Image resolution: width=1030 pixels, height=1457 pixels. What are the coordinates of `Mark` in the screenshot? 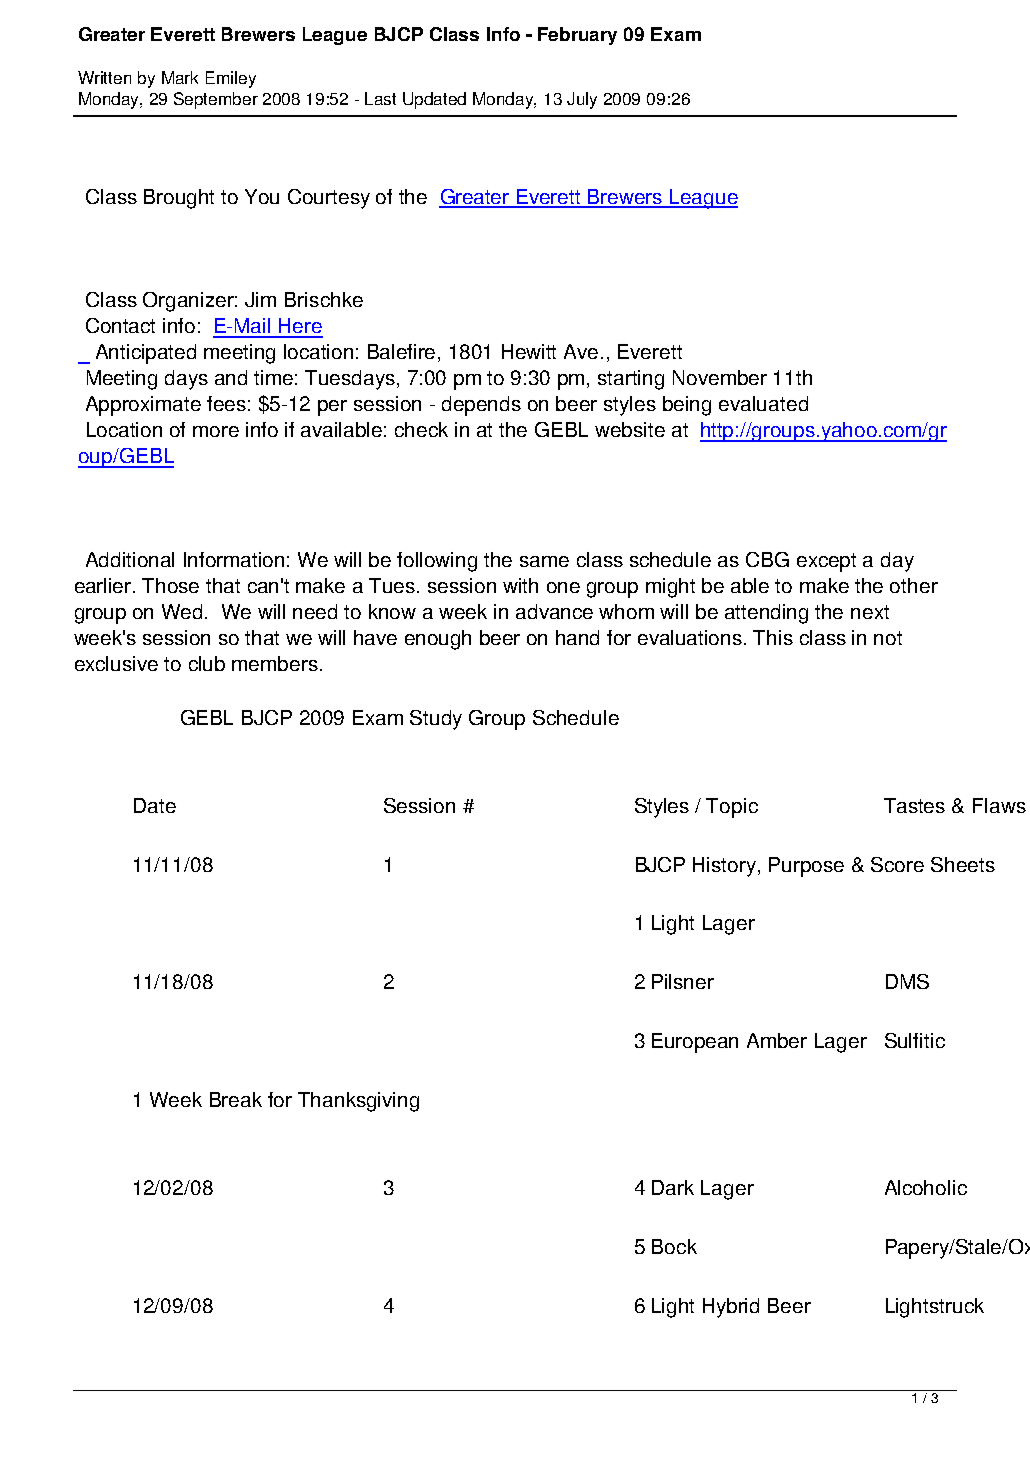 It's located at (180, 77).
